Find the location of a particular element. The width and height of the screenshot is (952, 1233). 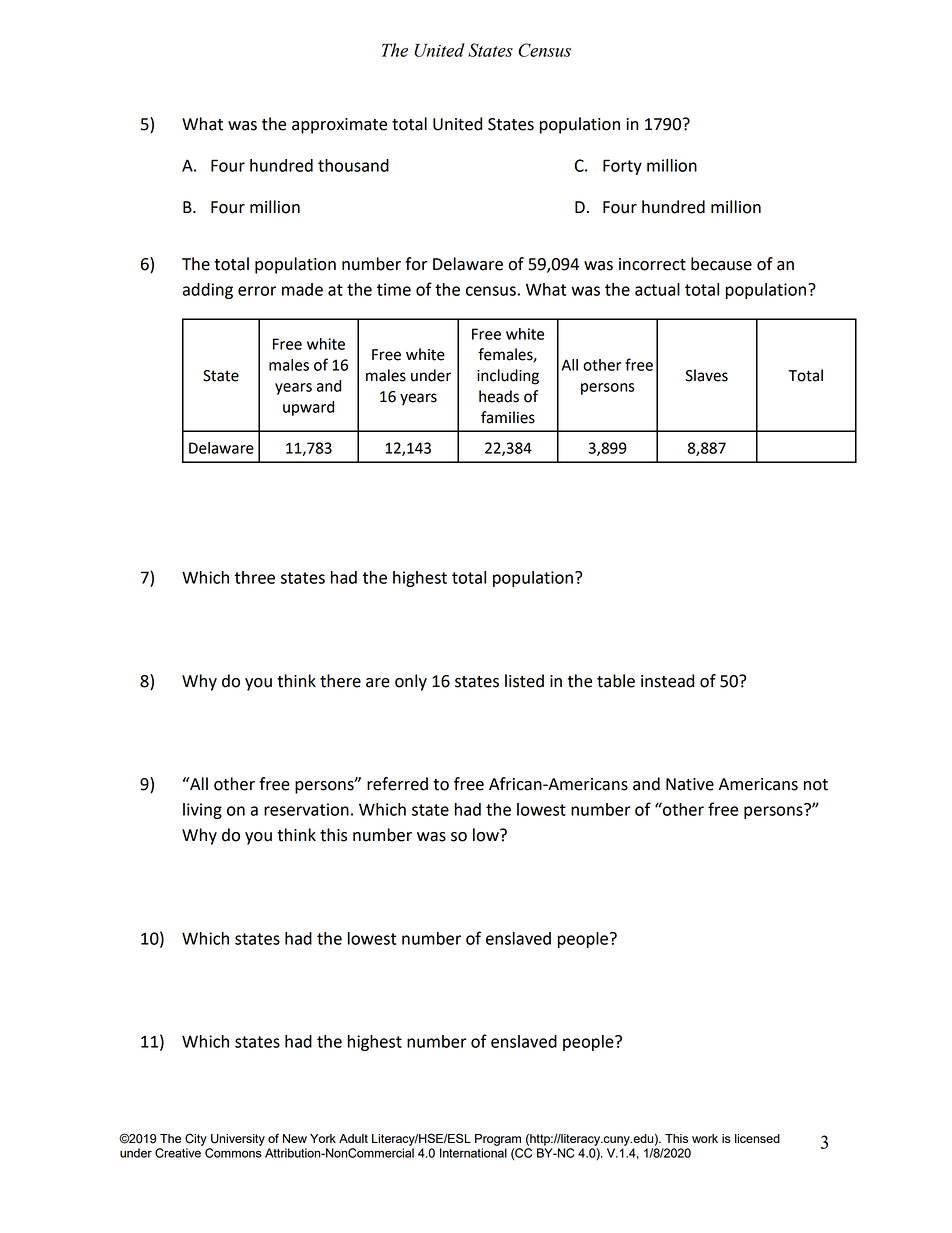

Forty is located at coordinates (622, 167).
